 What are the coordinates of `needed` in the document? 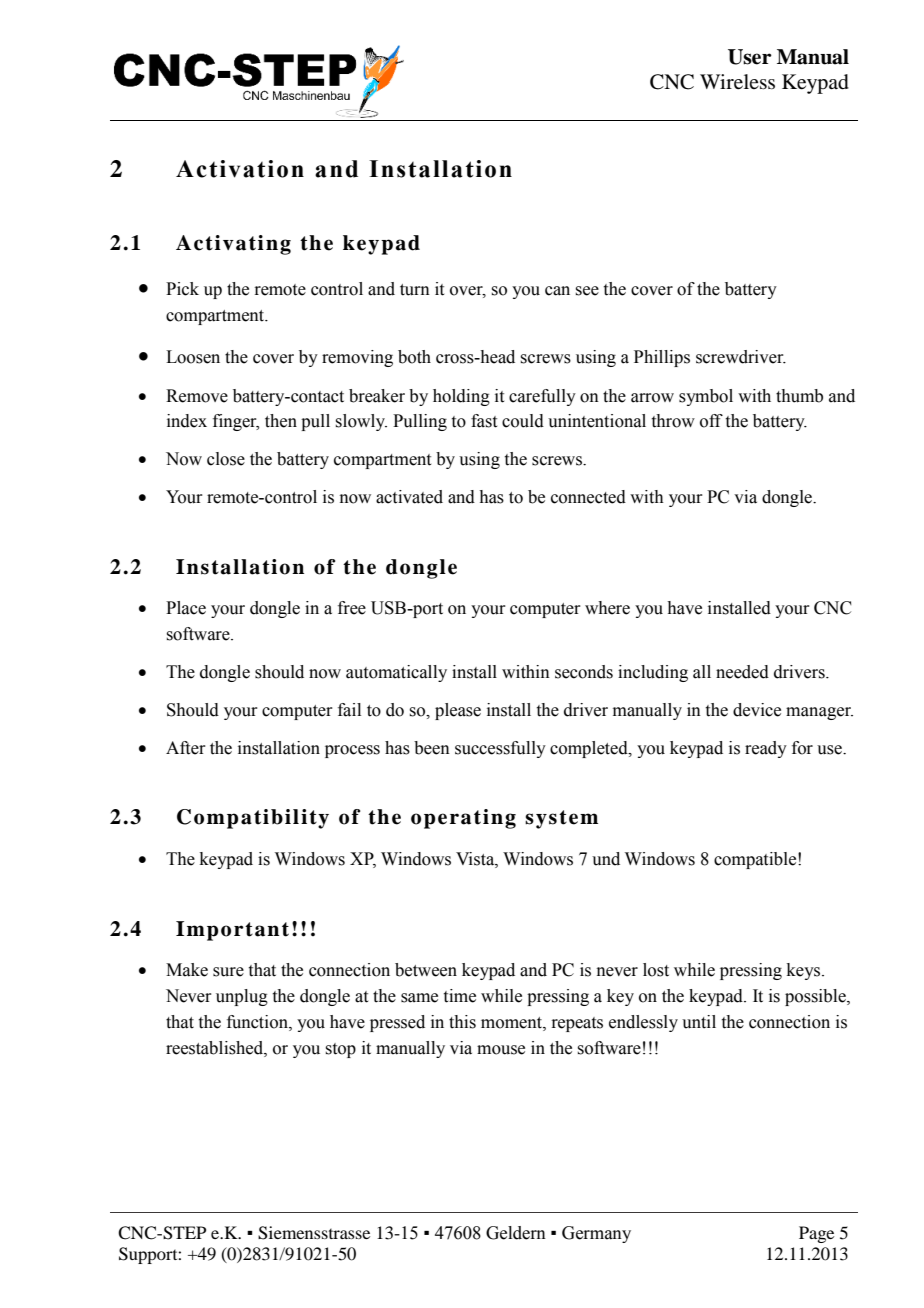 It's located at (742, 672).
